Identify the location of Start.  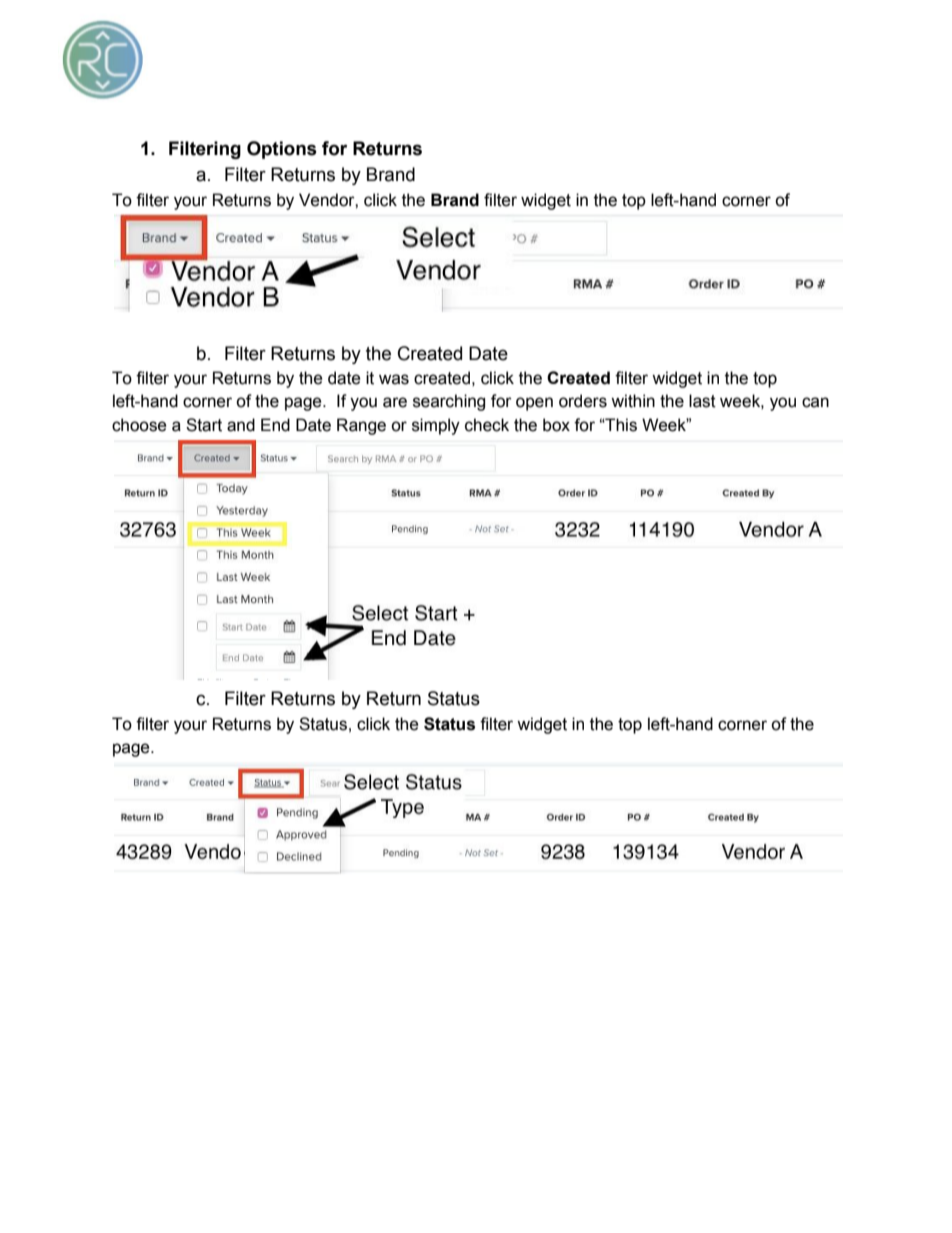
(204, 425).
